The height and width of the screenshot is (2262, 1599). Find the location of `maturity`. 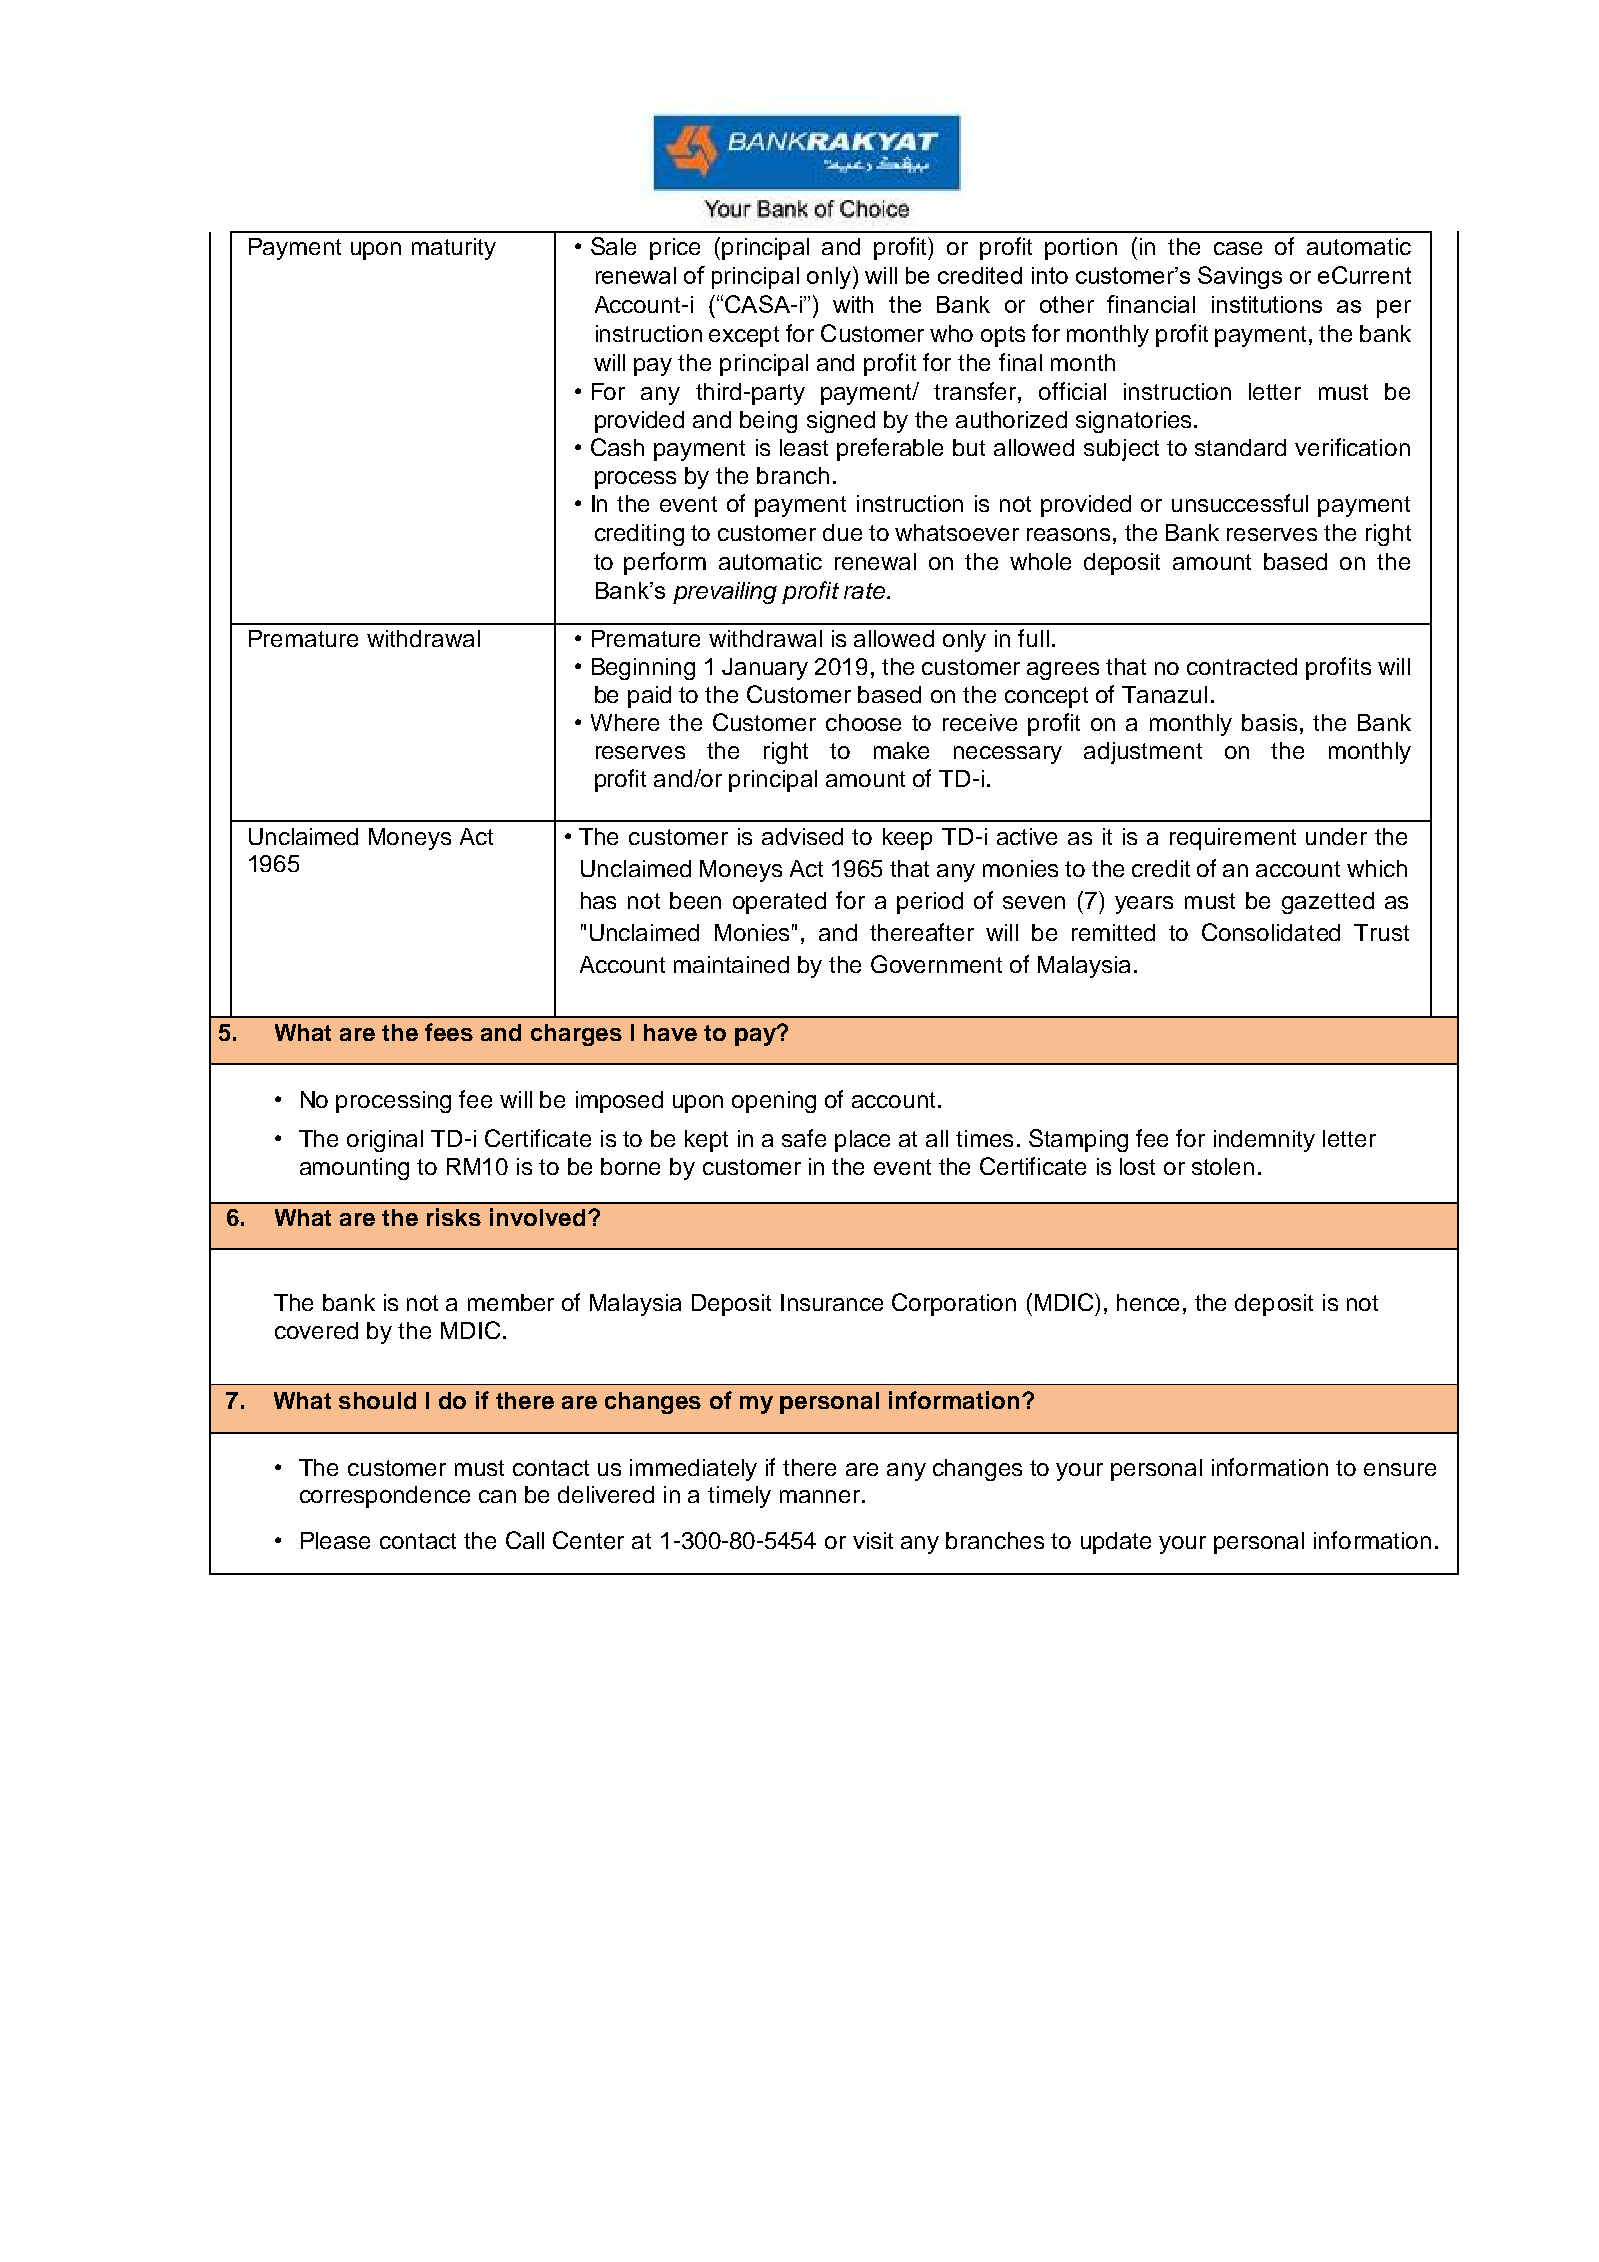

maturity is located at coordinates (454, 249).
